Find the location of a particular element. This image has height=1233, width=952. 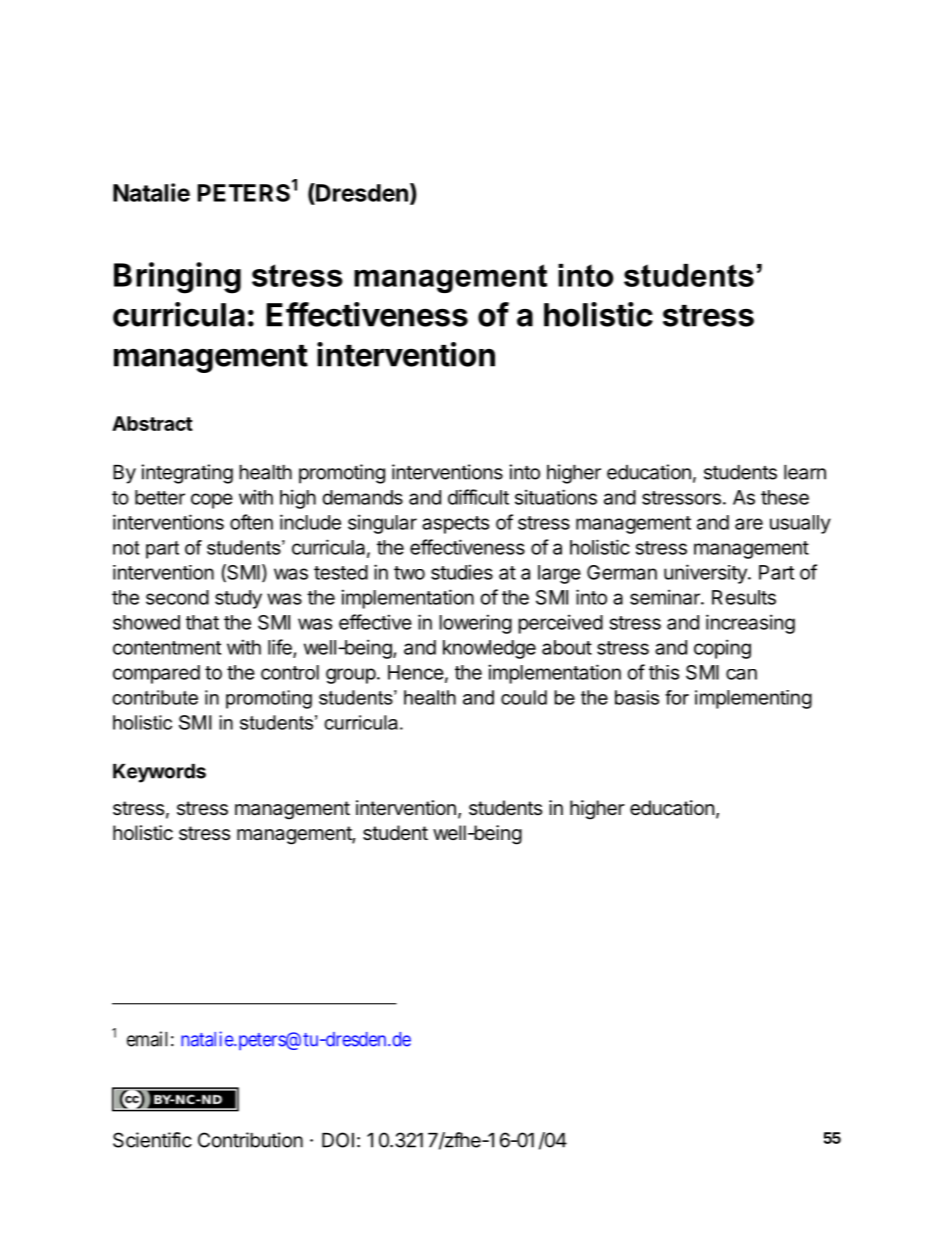

implementing is located at coordinates (753, 699).
